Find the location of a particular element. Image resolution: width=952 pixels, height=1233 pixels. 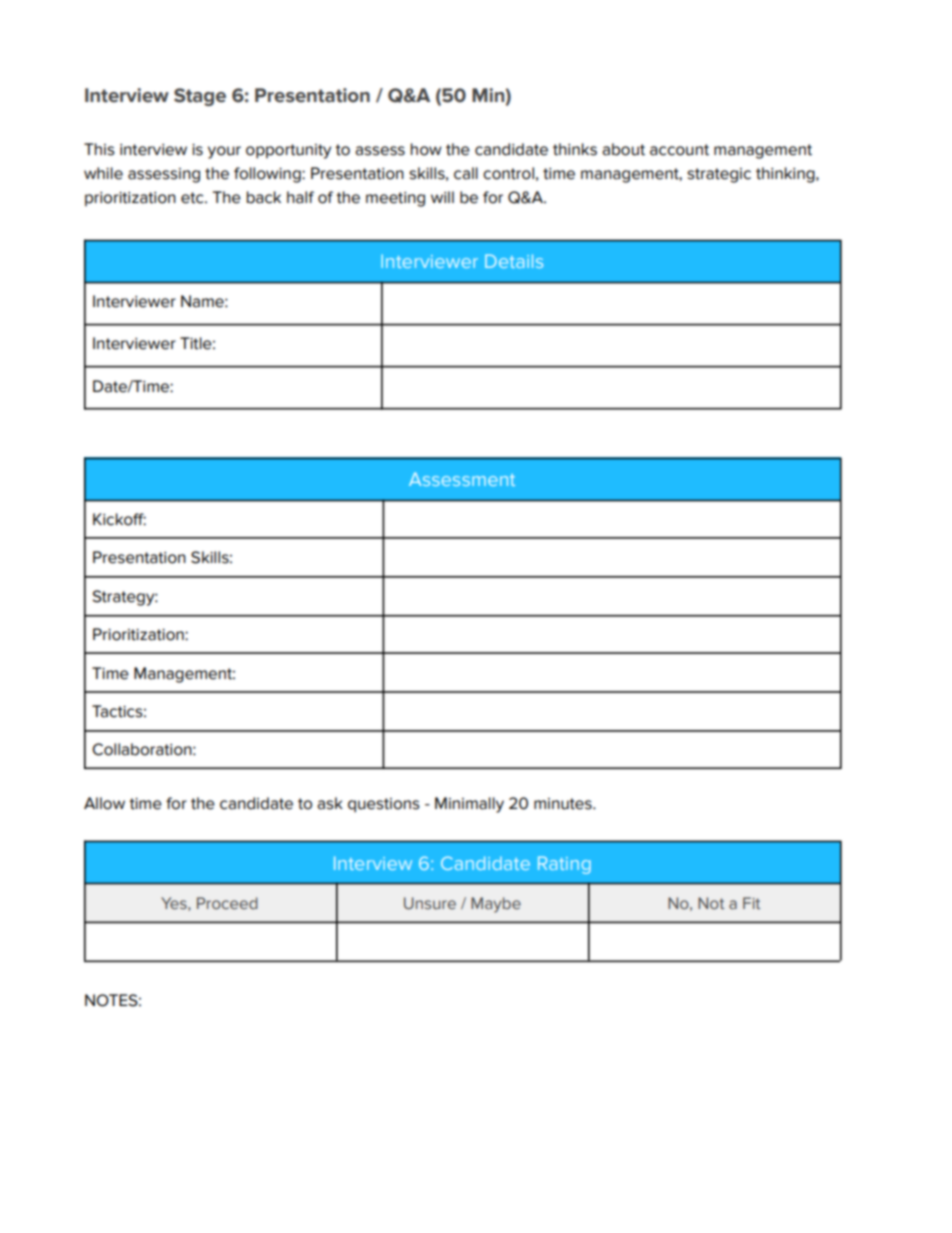

account is located at coordinates (679, 150).
